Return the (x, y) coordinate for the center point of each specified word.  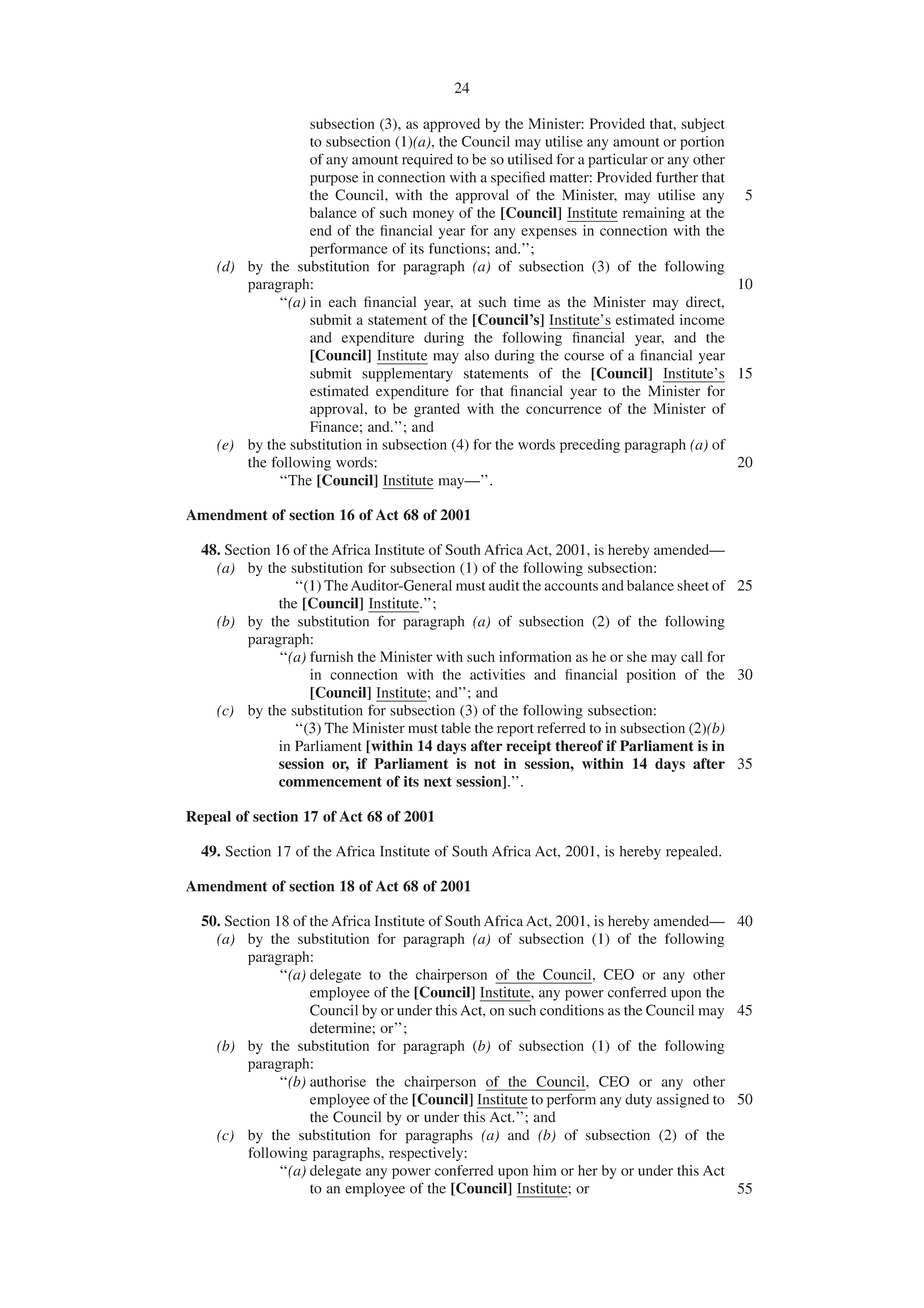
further (677, 177)
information (535, 656)
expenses (549, 233)
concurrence (564, 410)
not (485, 764)
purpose (334, 180)
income (702, 319)
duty (638, 1101)
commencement (330, 782)
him (544, 1170)
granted (437, 410)
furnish (331, 656)
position (651, 676)
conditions (572, 1010)
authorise (338, 1081)
